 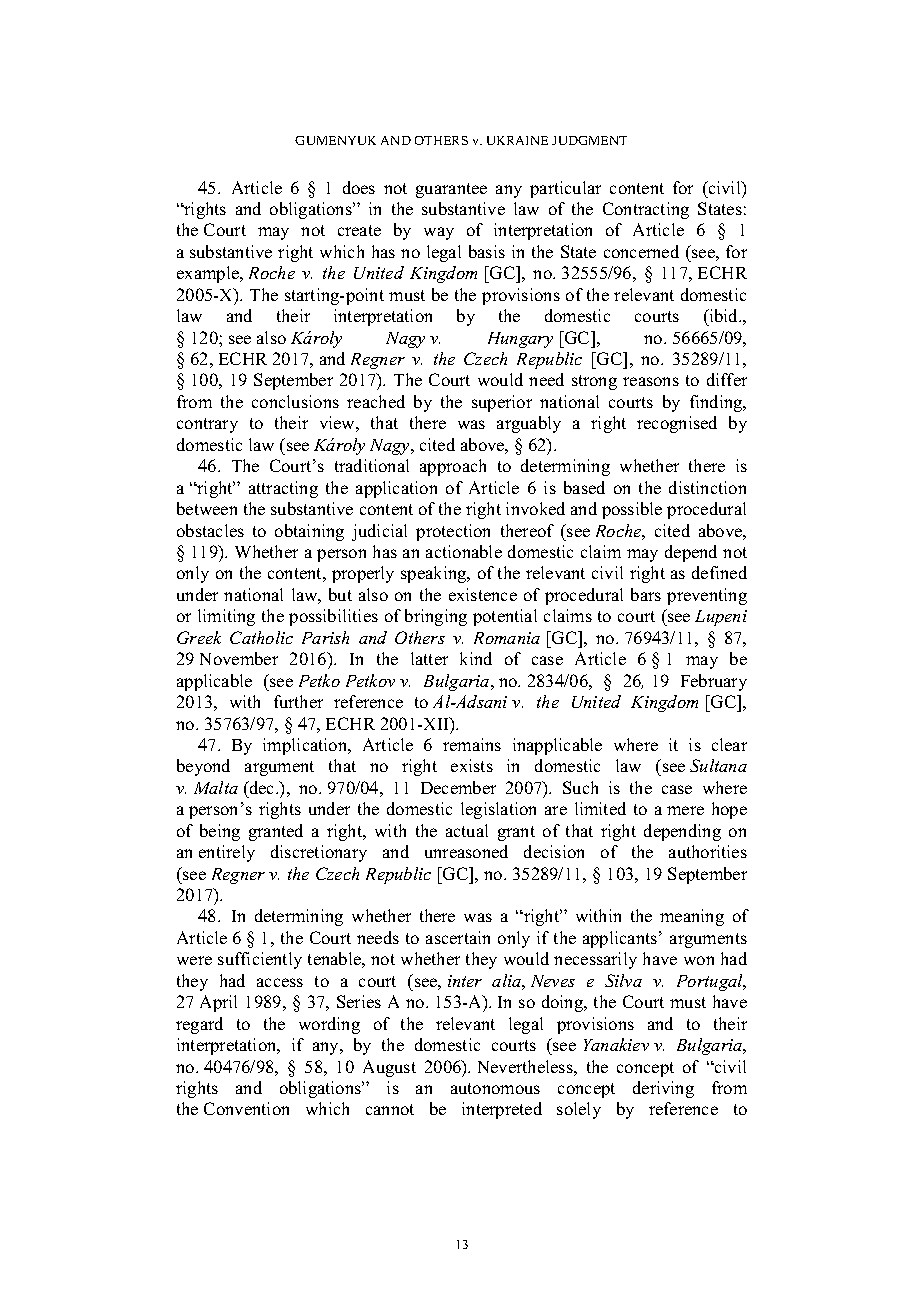 What do you see at coordinates (436, 617) in the document?
I see `bringing` at bounding box center [436, 617].
